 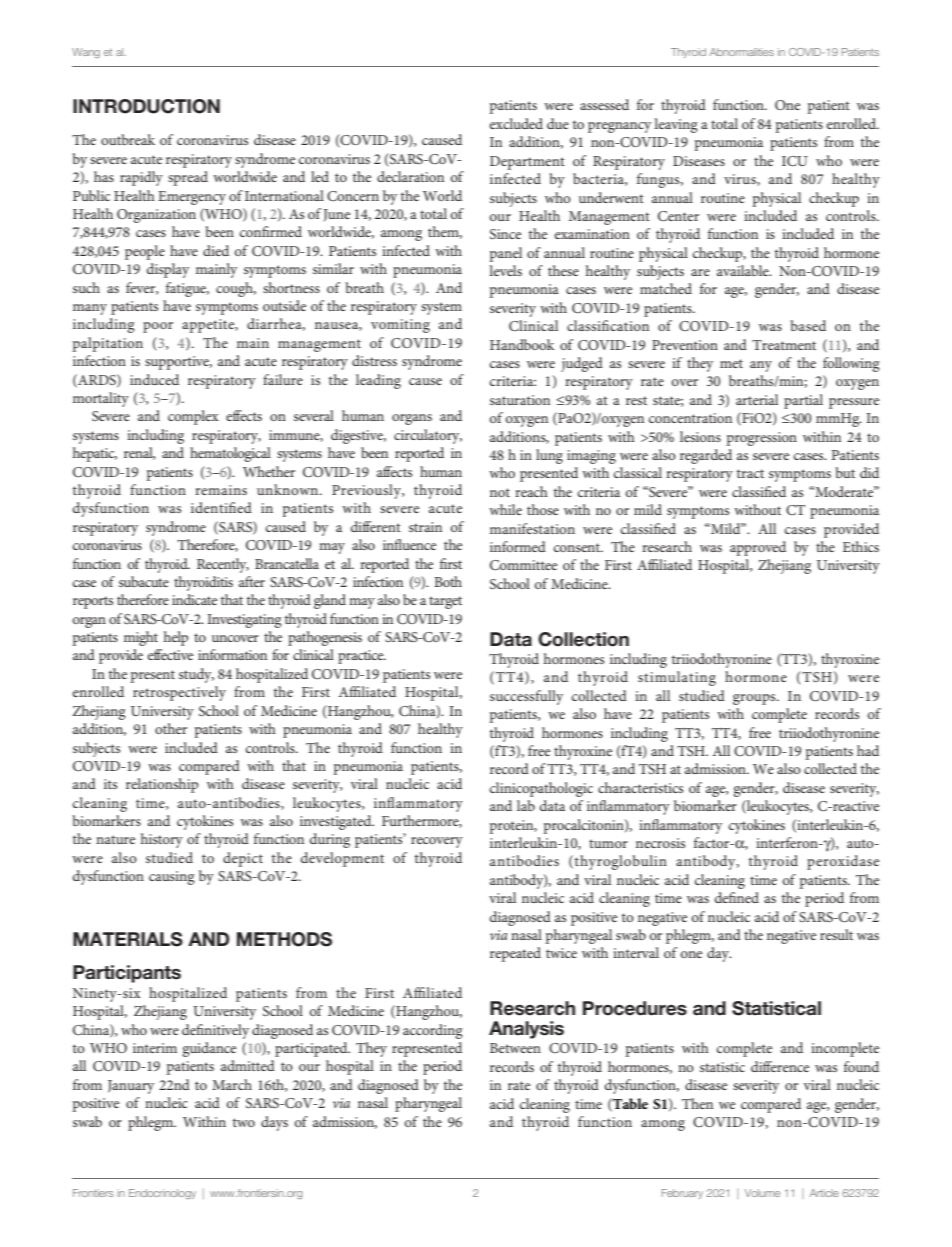 What do you see at coordinates (742, 52) in the screenshot?
I see `Abnormalities` at bounding box center [742, 52].
